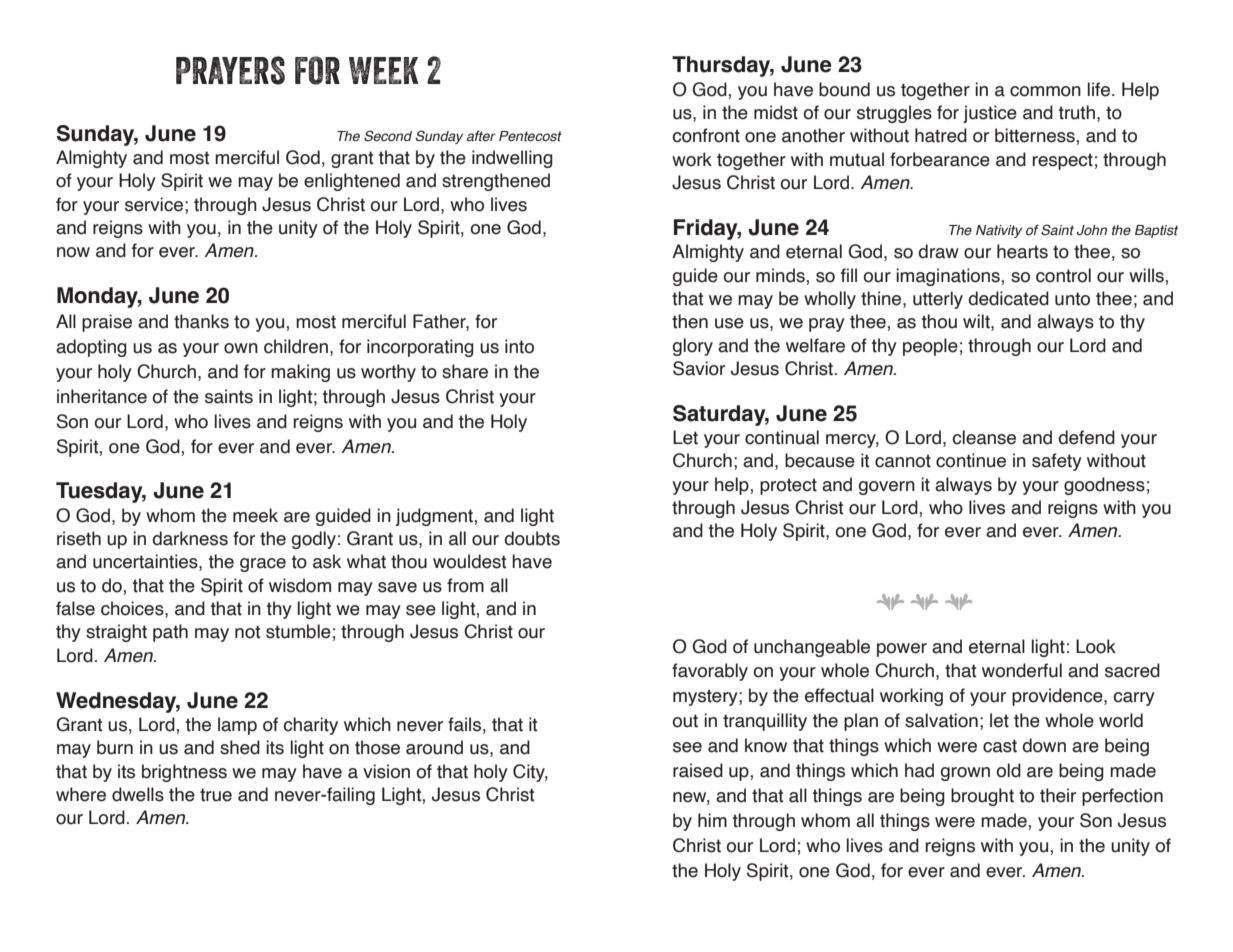 This screenshot has width=1233, height=952. Describe the element at coordinates (1063, 275) in the screenshot. I see `control` at that location.
